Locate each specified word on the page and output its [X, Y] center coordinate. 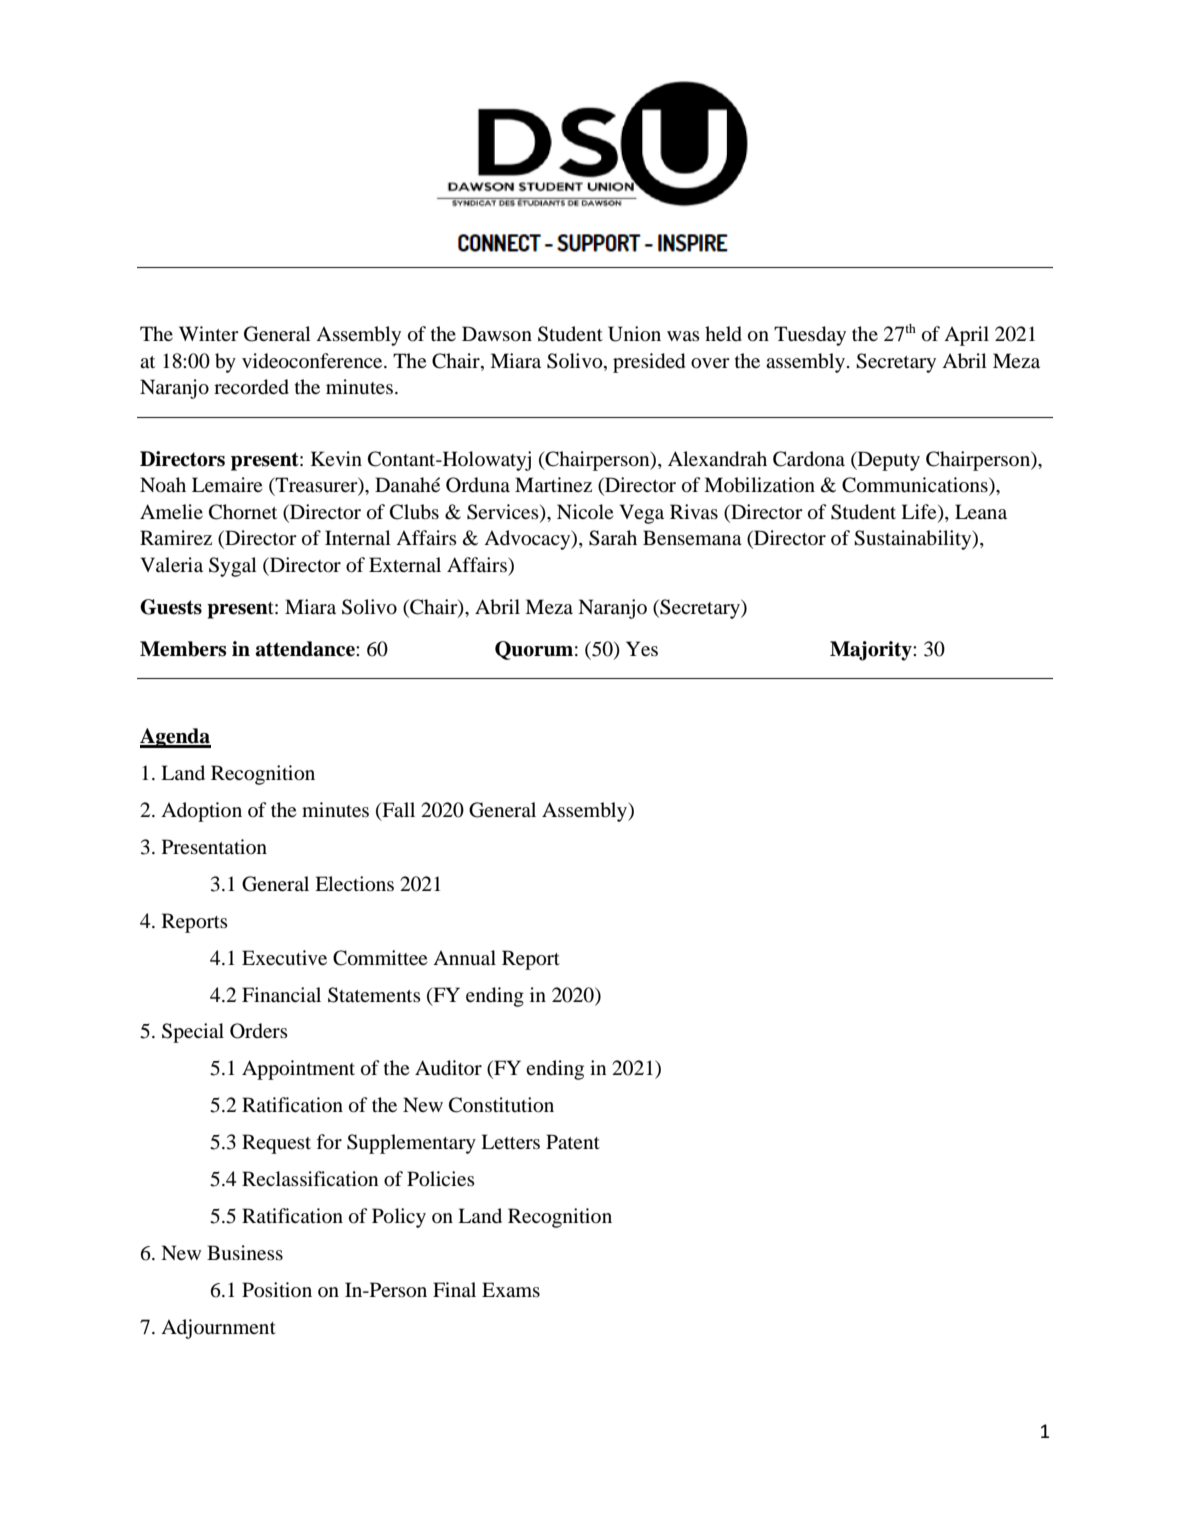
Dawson [497, 334]
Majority [872, 651]
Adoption [201, 812]
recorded [251, 387]
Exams [511, 1289]
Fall [397, 811]
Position [277, 1290]
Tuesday [810, 336]
